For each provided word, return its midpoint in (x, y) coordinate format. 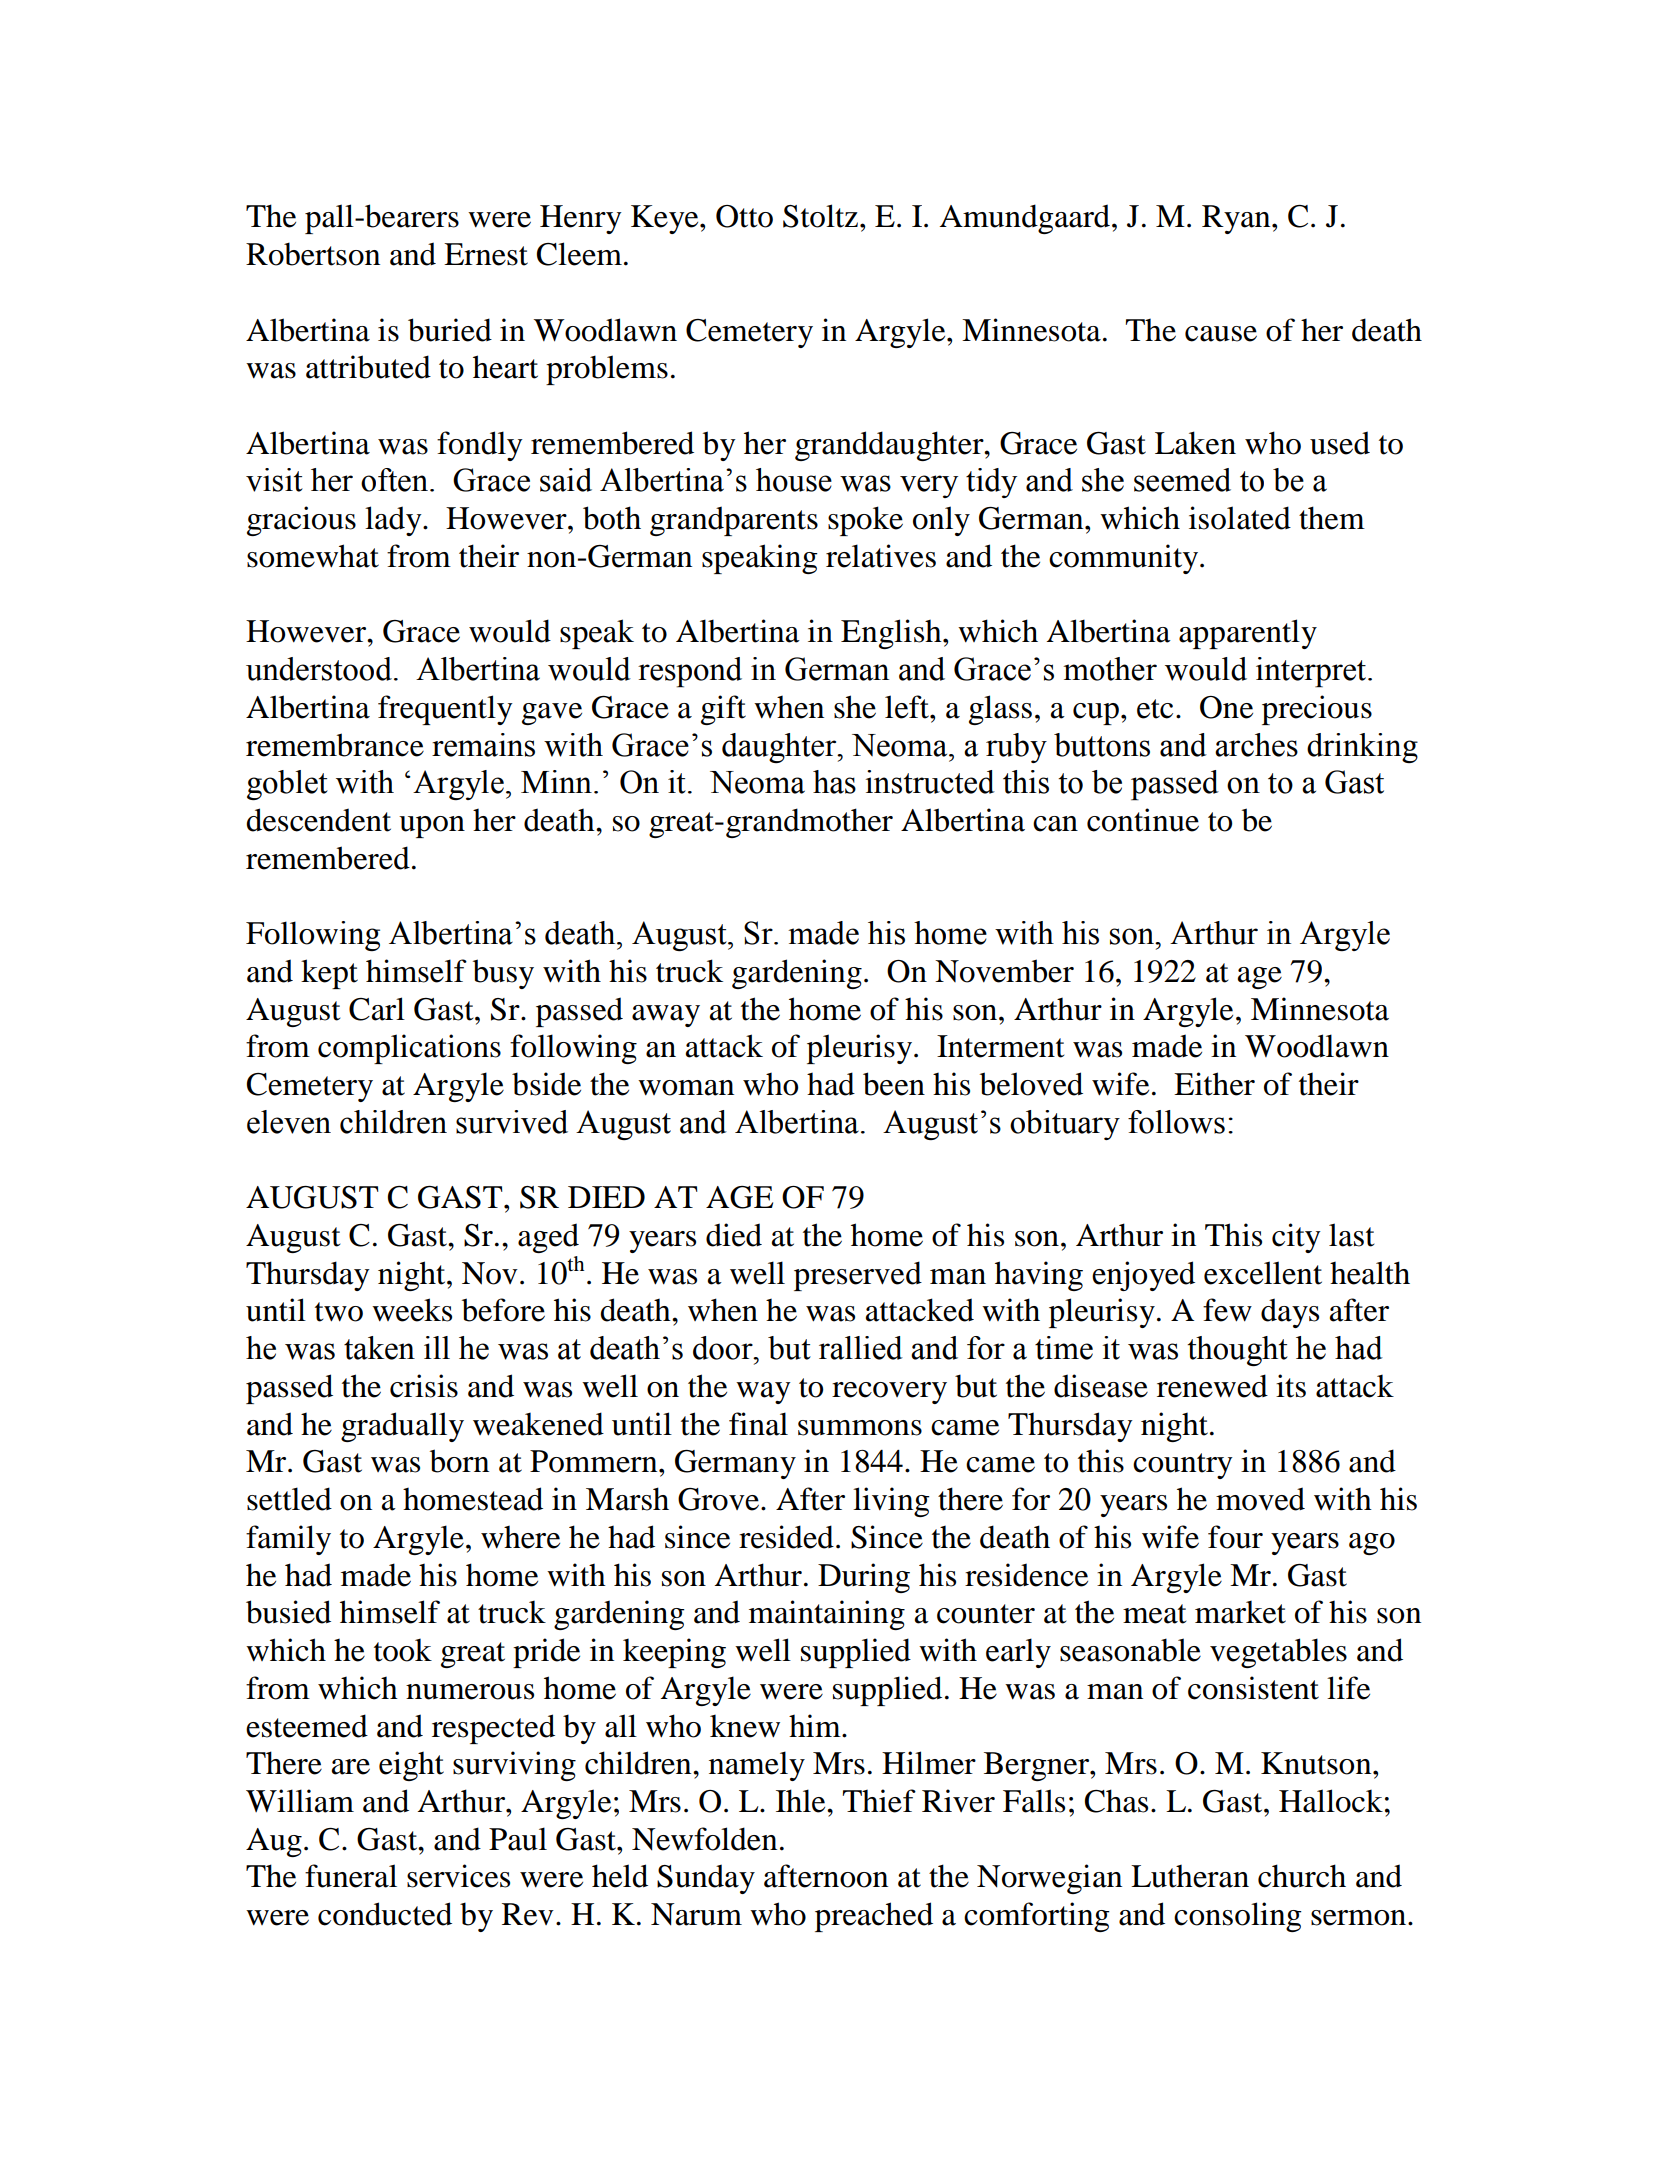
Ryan (1237, 219)
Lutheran (1190, 1876)
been (894, 1084)
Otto (744, 216)
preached (874, 1917)
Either (1214, 1084)
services (458, 1876)
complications (409, 1049)
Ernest (486, 254)
